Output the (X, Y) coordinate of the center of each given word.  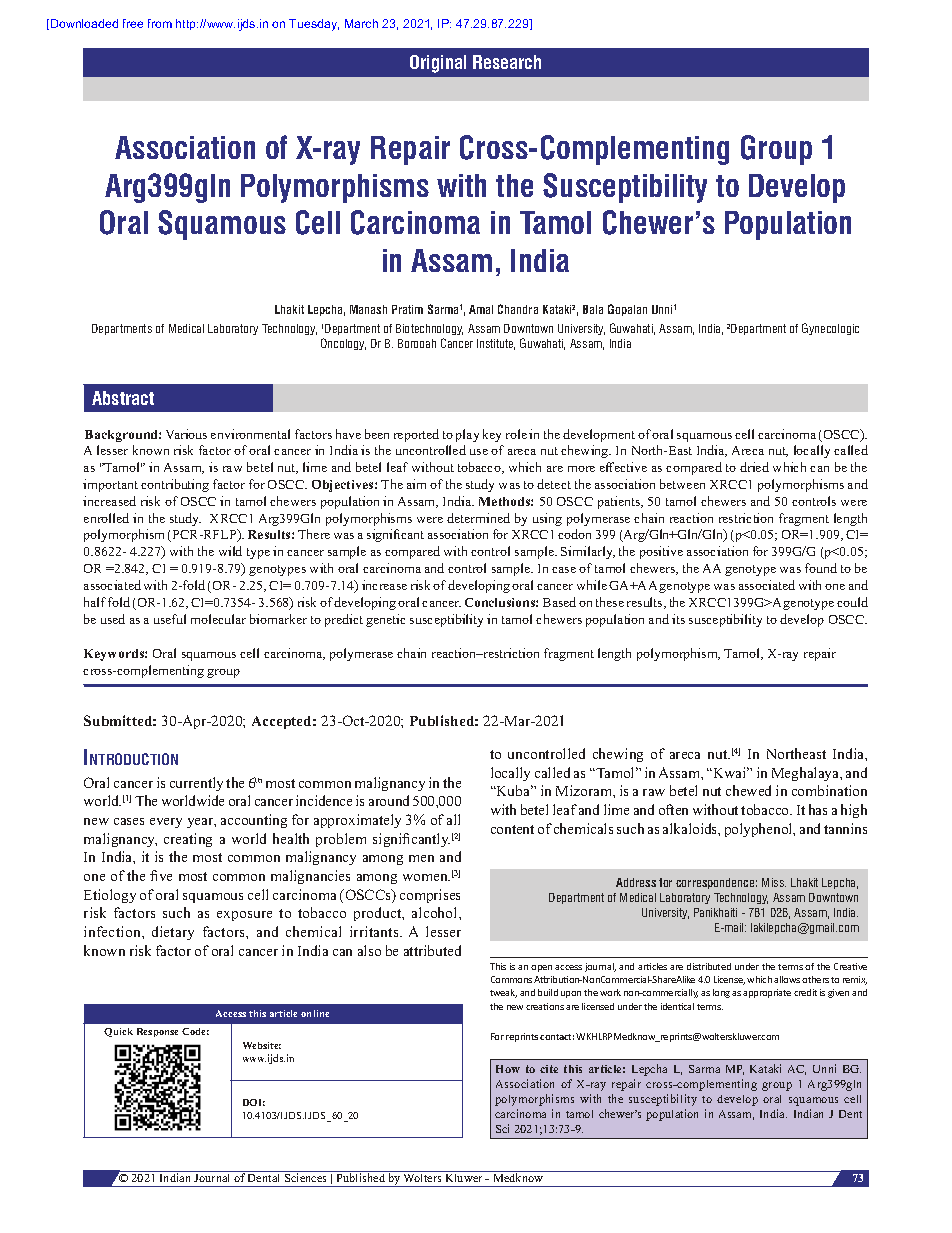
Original (438, 64)
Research (507, 62)
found (821, 568)
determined (478, 518)
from (160, 23)
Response (157, 1032)
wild (230, 551)
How (508, 1069)
